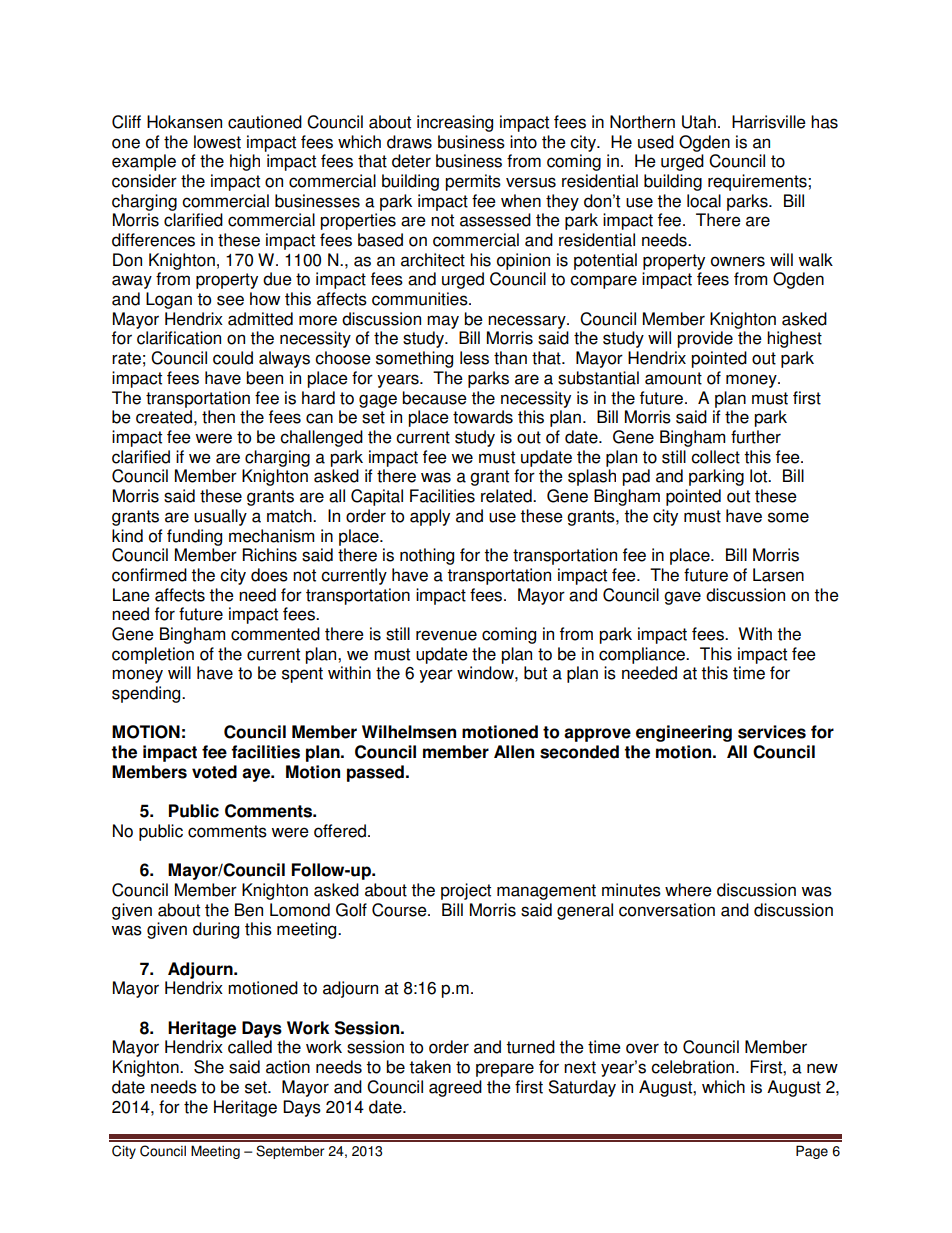 The width and height of the screenshot is (952, 1233). What do you see at coordinates (446, 635) in the screenshot?
I see `revenue` at bounding box center [446, 635].
